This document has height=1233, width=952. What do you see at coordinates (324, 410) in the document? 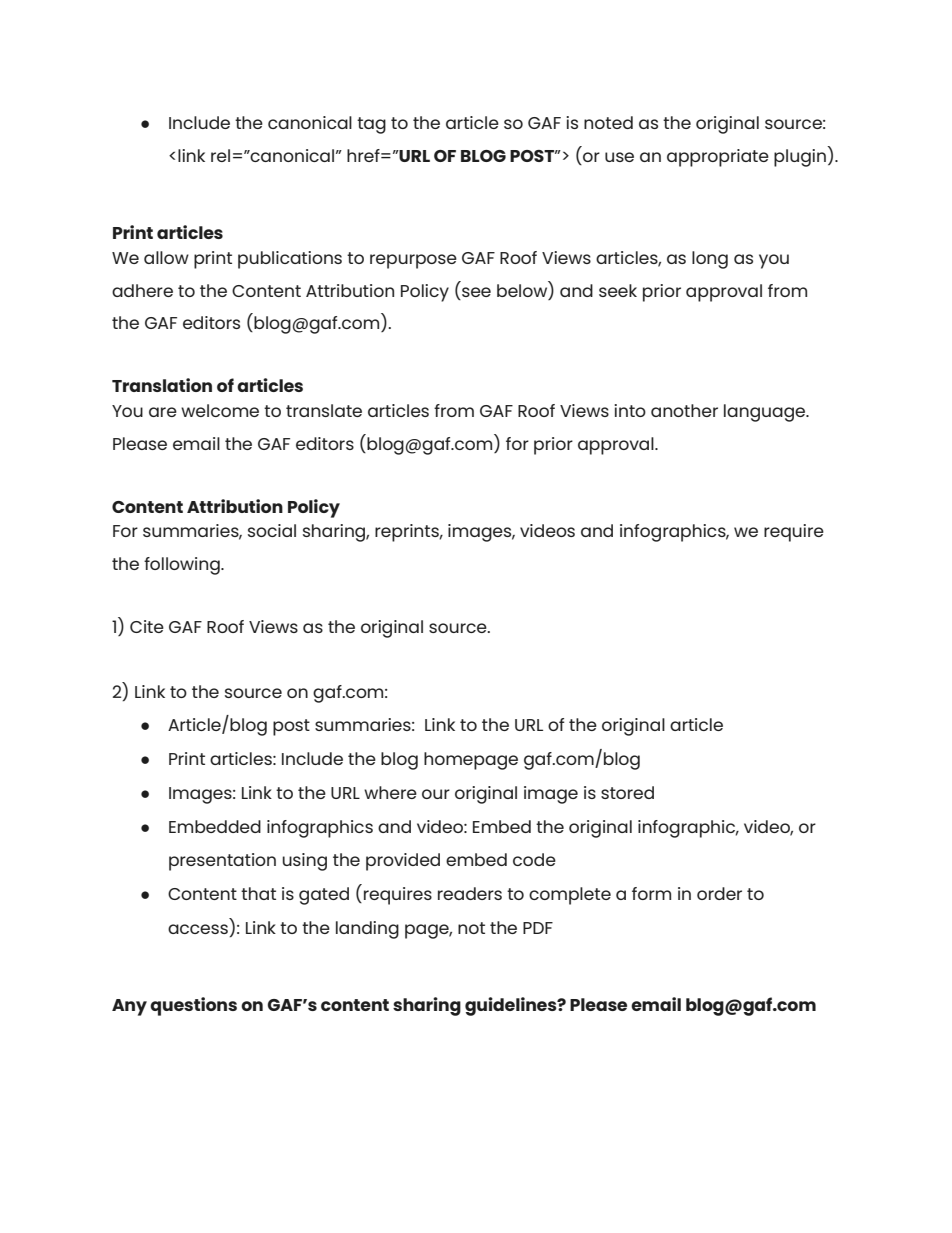
I see `translate` at bounding box center [324, 410].
